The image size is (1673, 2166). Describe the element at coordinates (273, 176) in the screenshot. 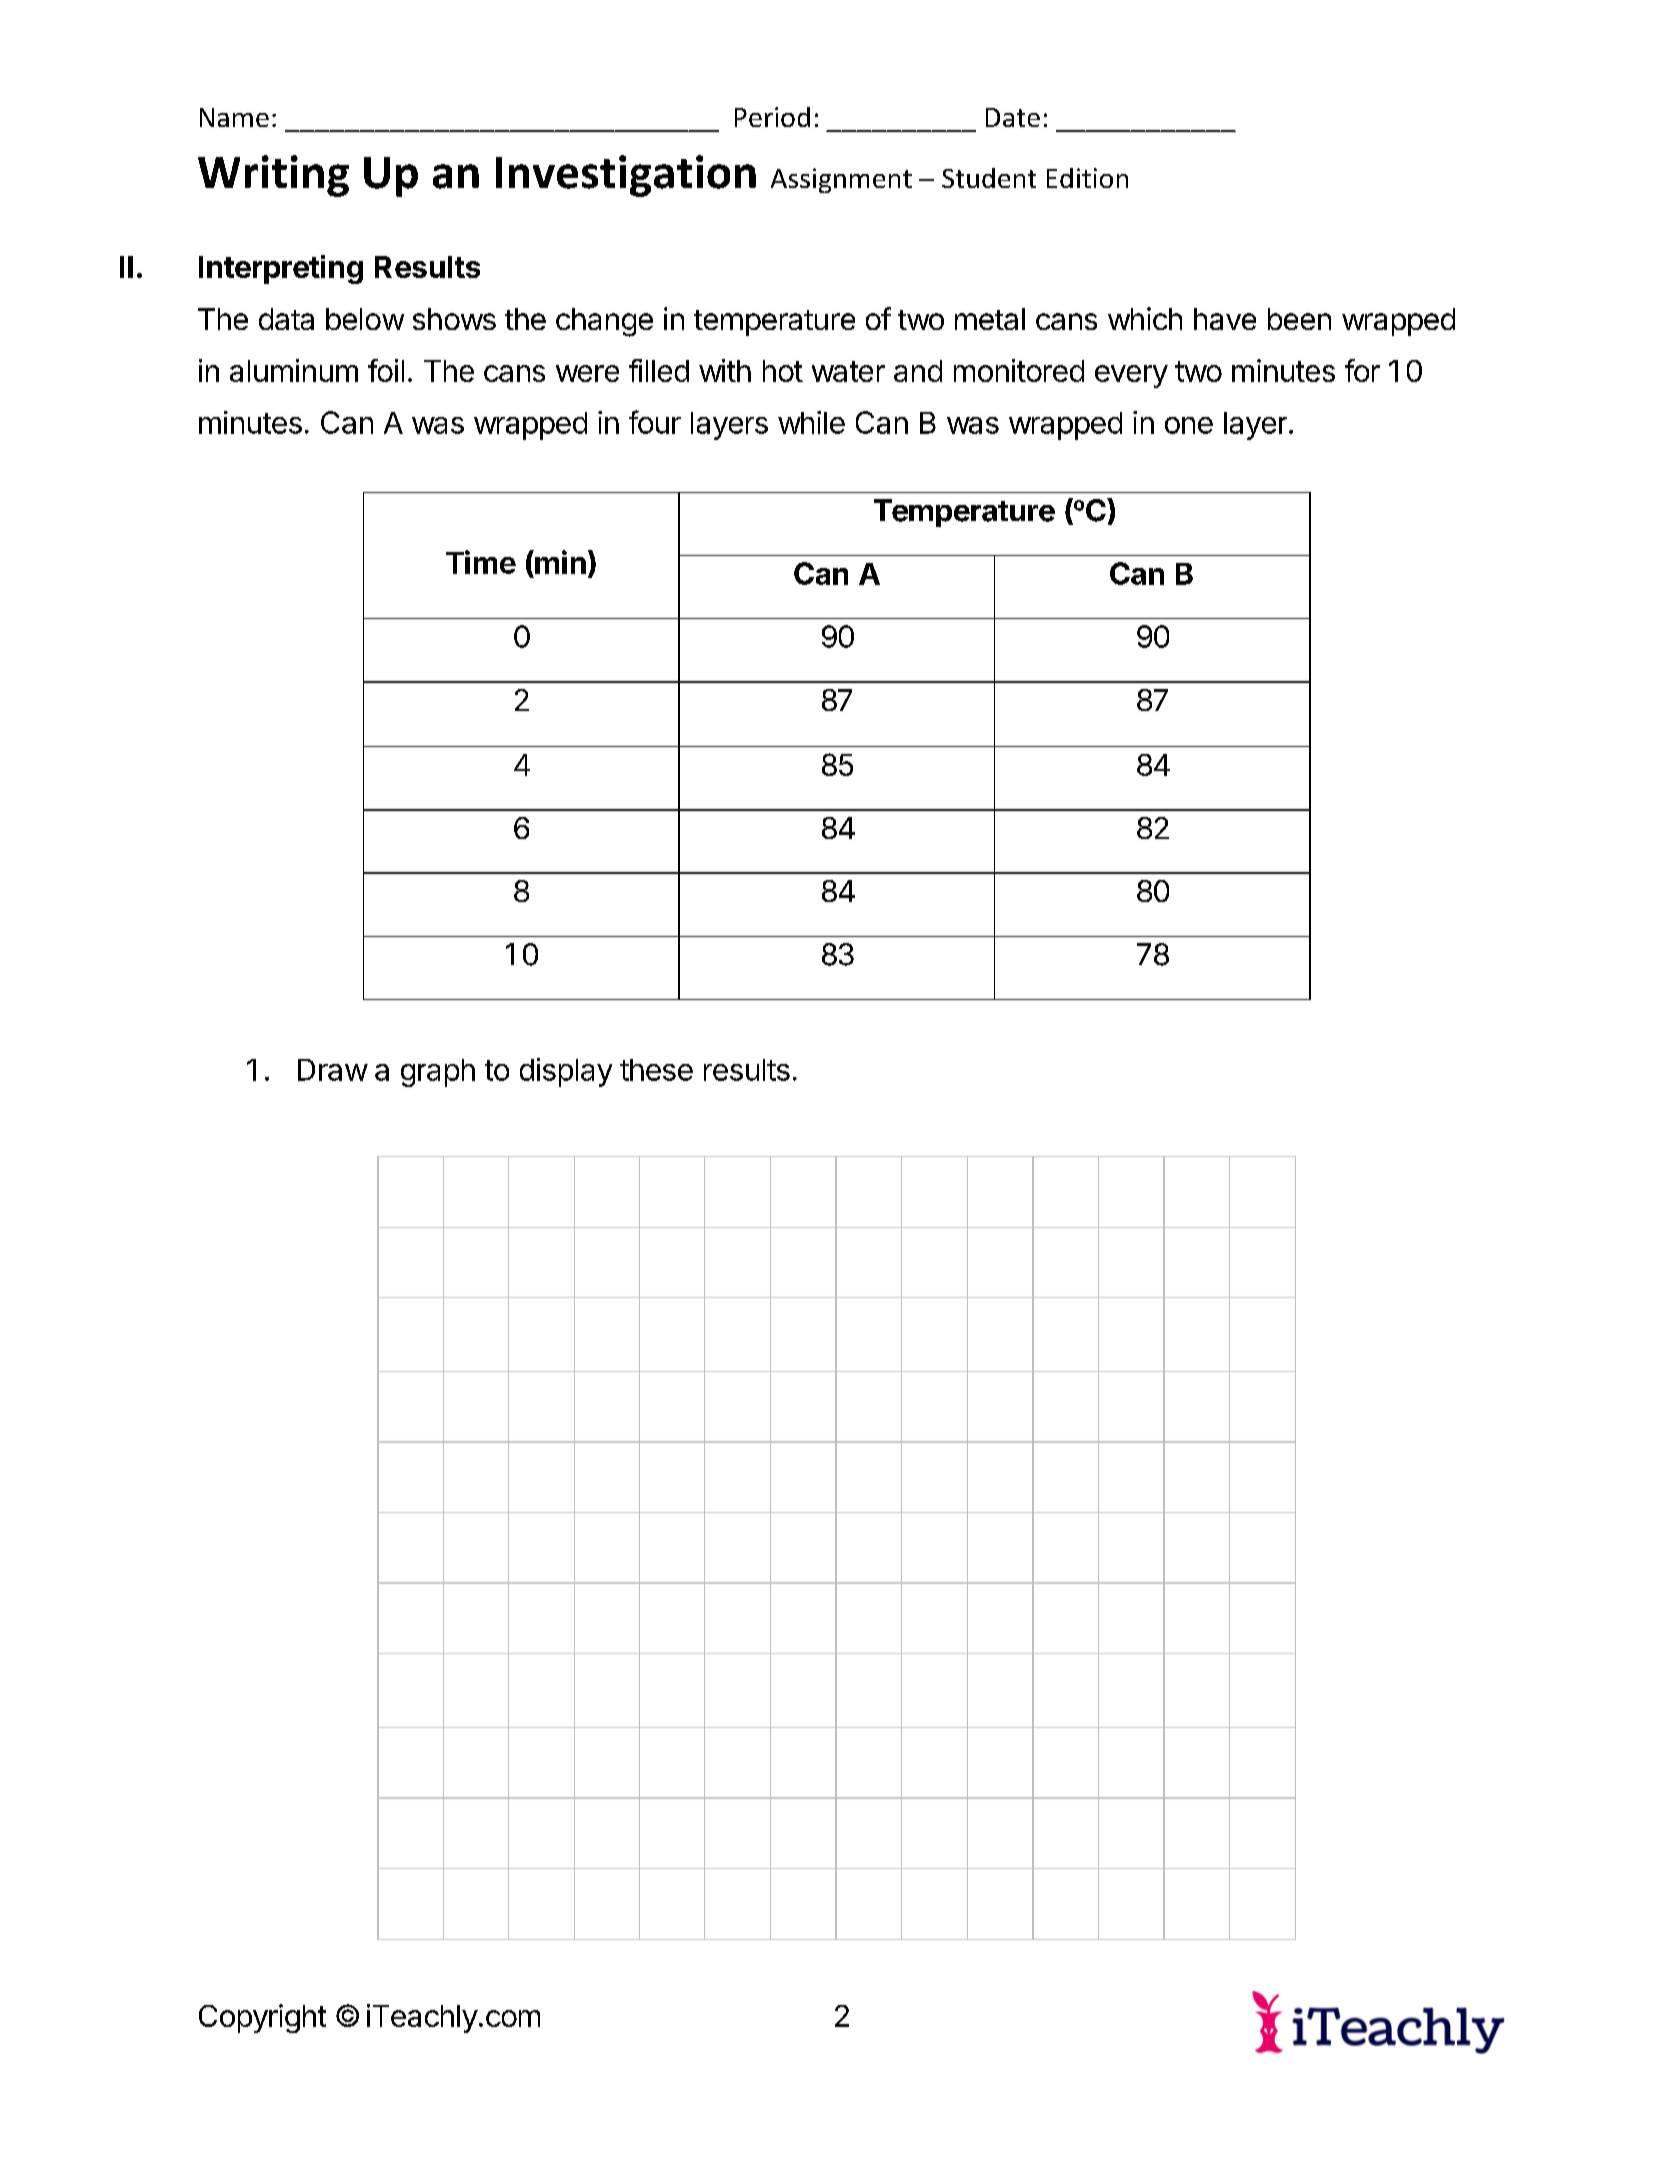

I see `Writing` at that location.
